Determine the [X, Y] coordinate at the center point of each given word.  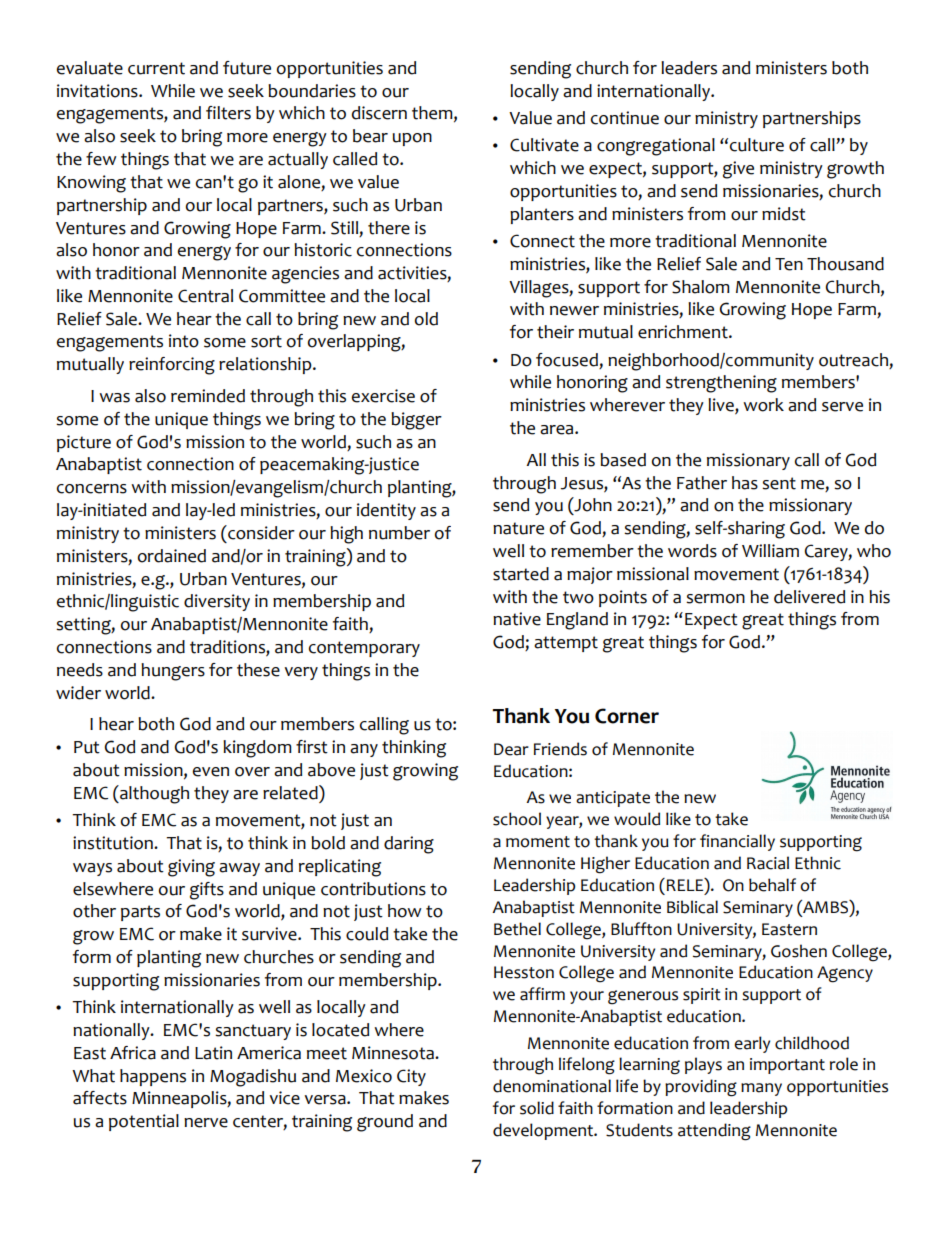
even [211, 772]
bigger [416, 421]
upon [412, 139]
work [763, 405]
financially [737, 842]
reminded [208, 396]
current [156, 68]
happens [153, 1077]
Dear [511, 749]
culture [757, 145]
